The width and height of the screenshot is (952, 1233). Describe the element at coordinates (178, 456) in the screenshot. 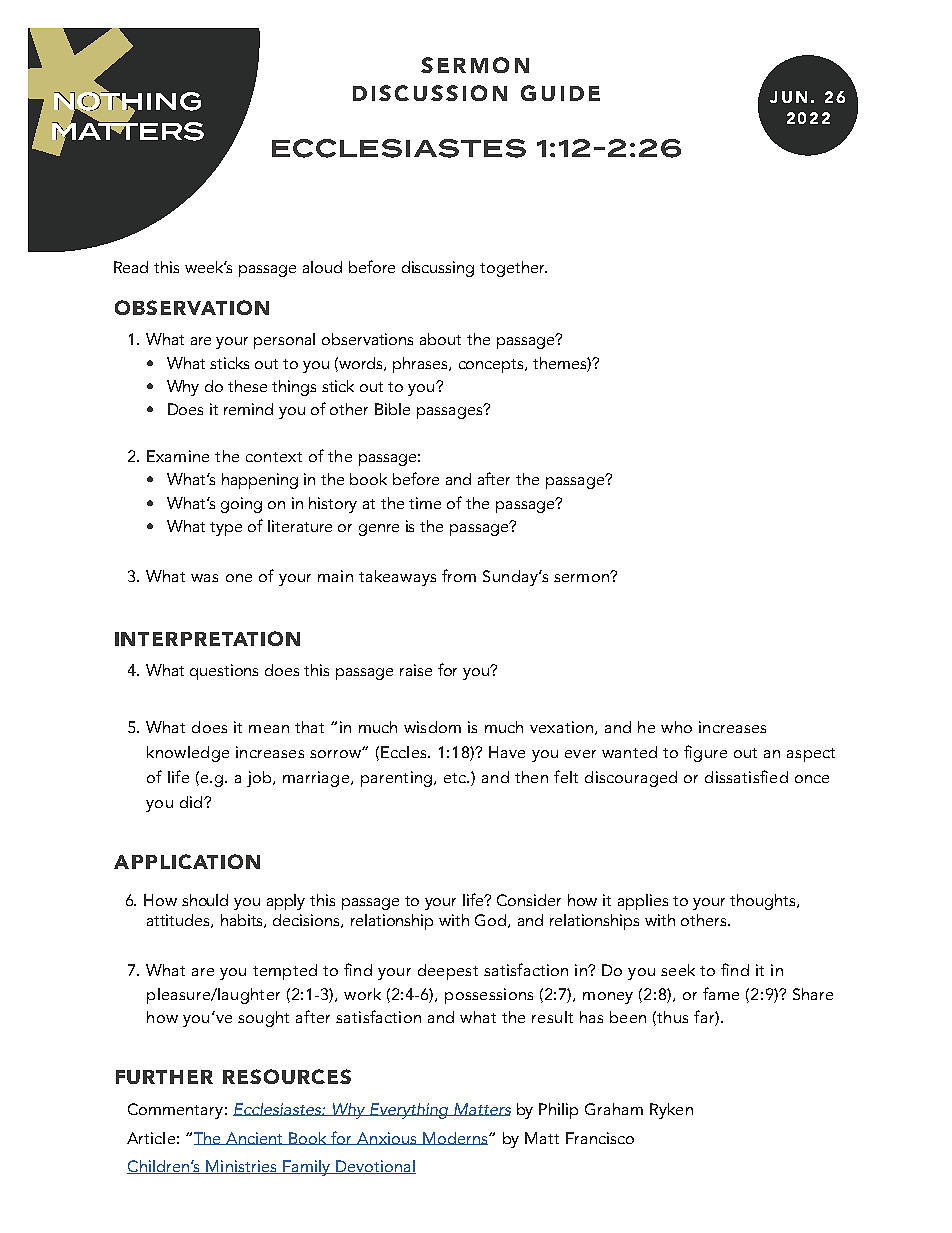

I see `Examine` at that location.
